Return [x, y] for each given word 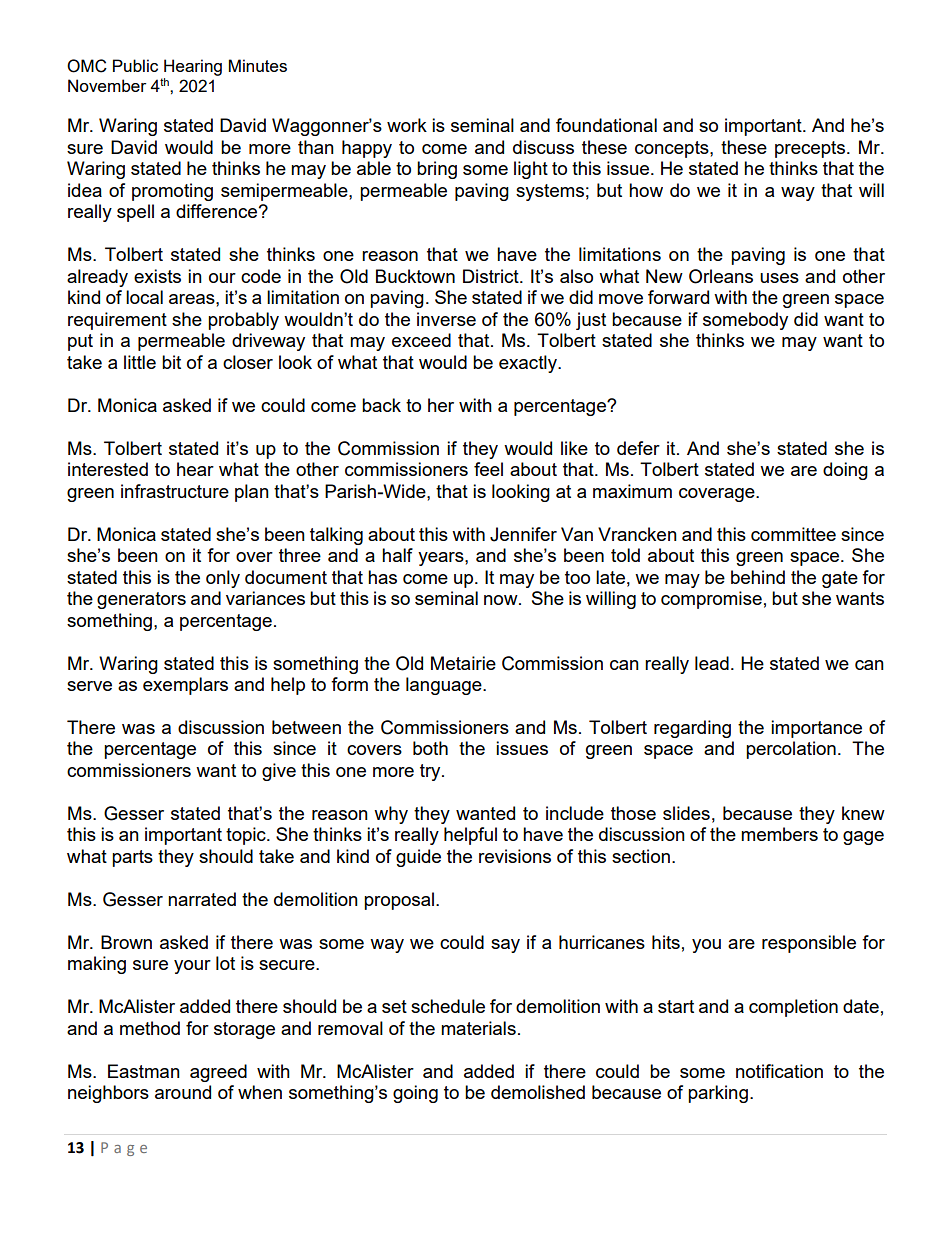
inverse [446, 319]
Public [135, 65]
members [779, 834]
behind [758, 577]
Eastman [144, 1071]
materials [478, 1028]
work [407, 125]
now [502, 600]
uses [779, 278]
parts [132, 858]
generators [141, 600]
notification [779, 1071]
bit [171, 362]
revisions [515, 856]
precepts [810, 149]
